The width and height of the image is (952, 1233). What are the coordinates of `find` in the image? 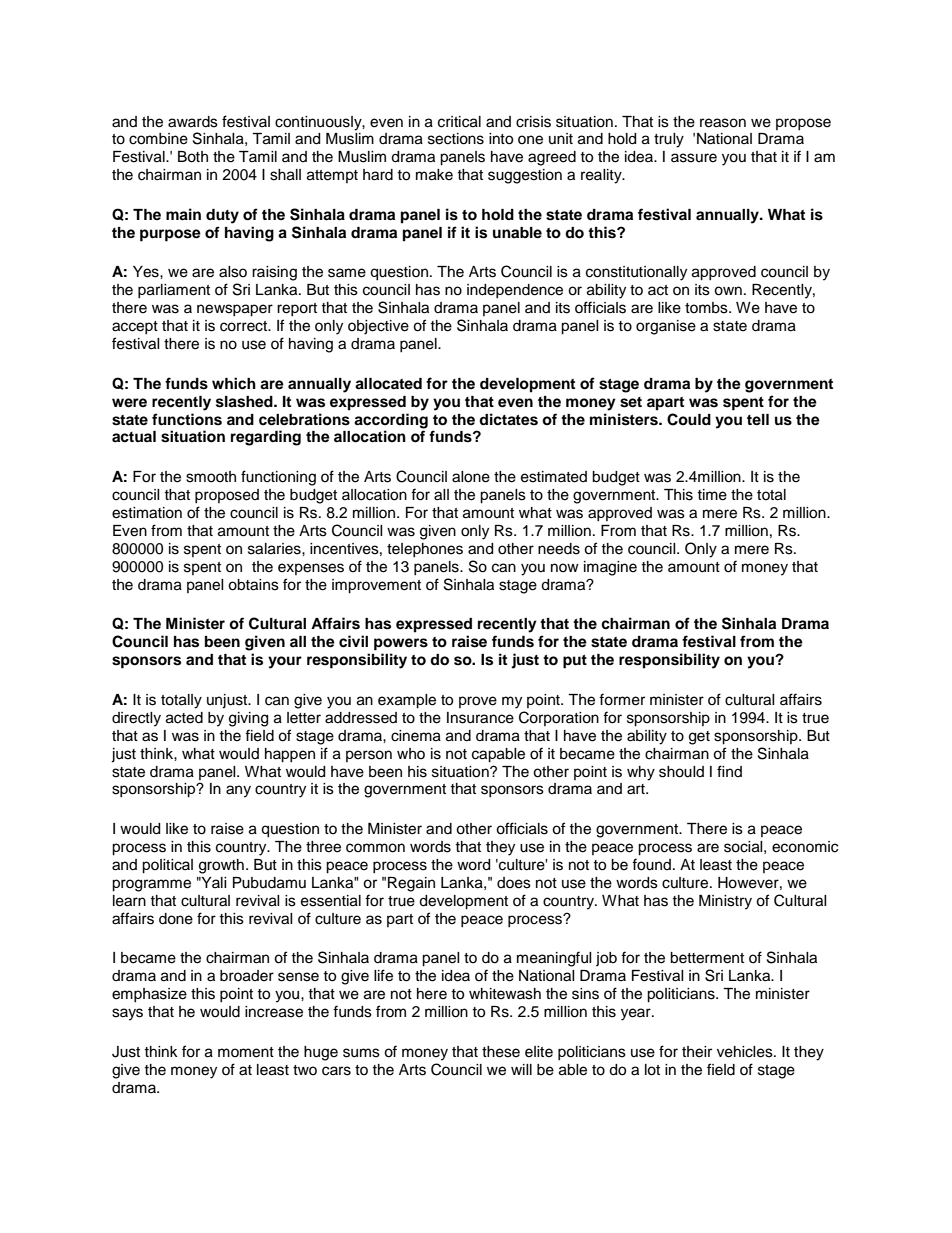 It's located at (729, 771).
